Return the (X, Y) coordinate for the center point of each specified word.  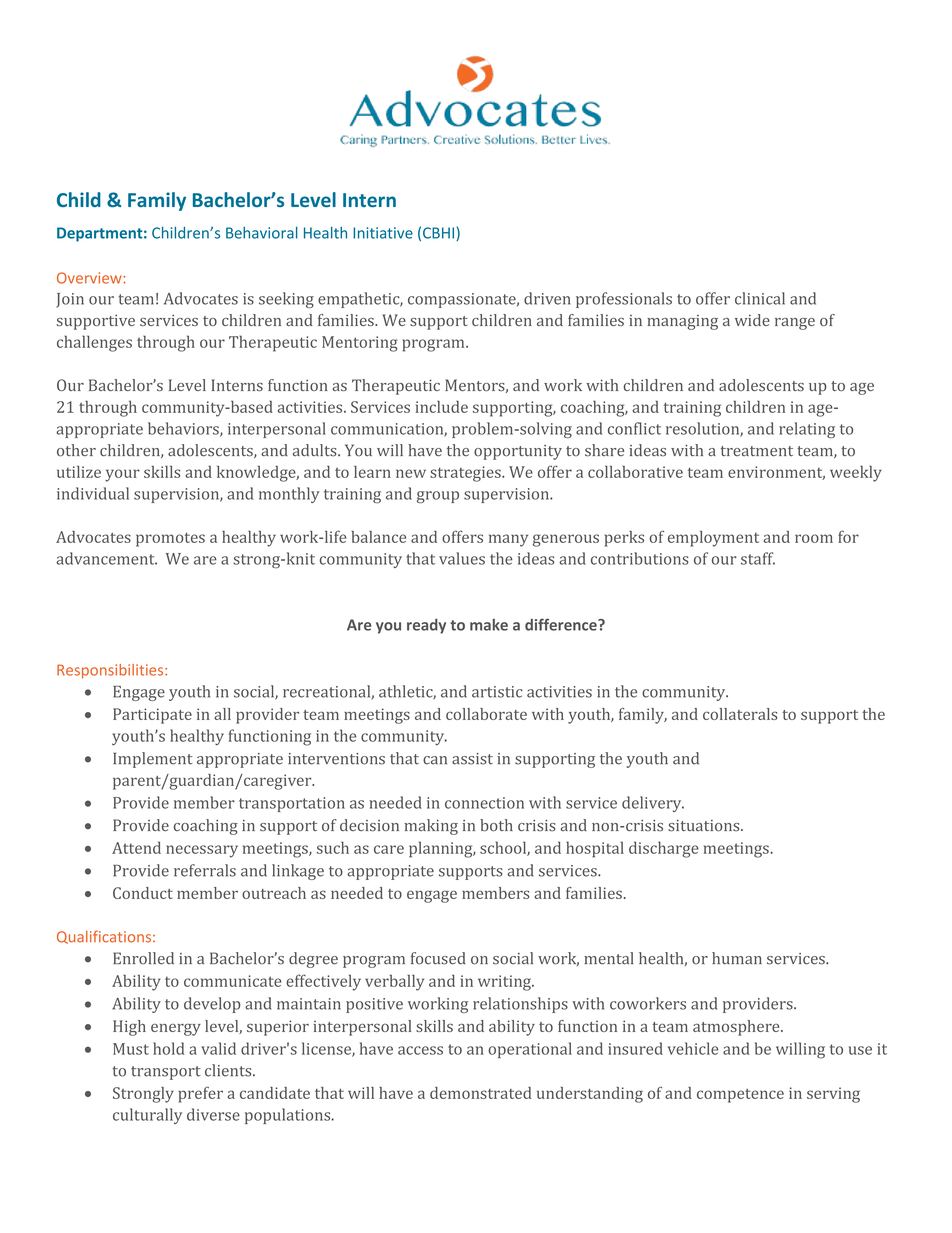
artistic (497, 692)
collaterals (740, 714)
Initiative (383, 233)
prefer (200, 1094)
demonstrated (480, 1093)
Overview (90, 278)
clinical (760, 298)
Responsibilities (111, 671)
